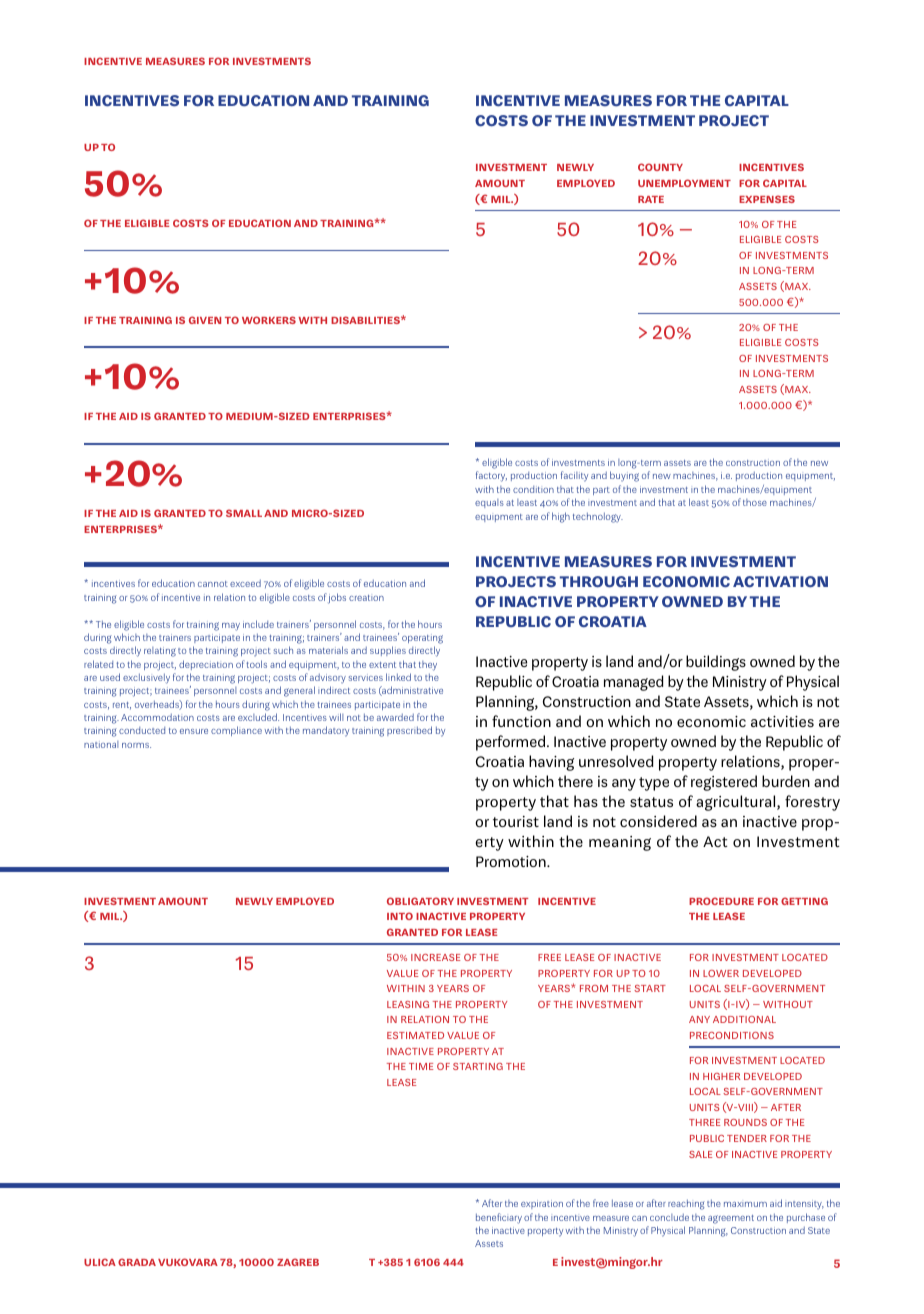 This document has width=924, height=1314. I want to click on ulica, so click(100, 1262).
